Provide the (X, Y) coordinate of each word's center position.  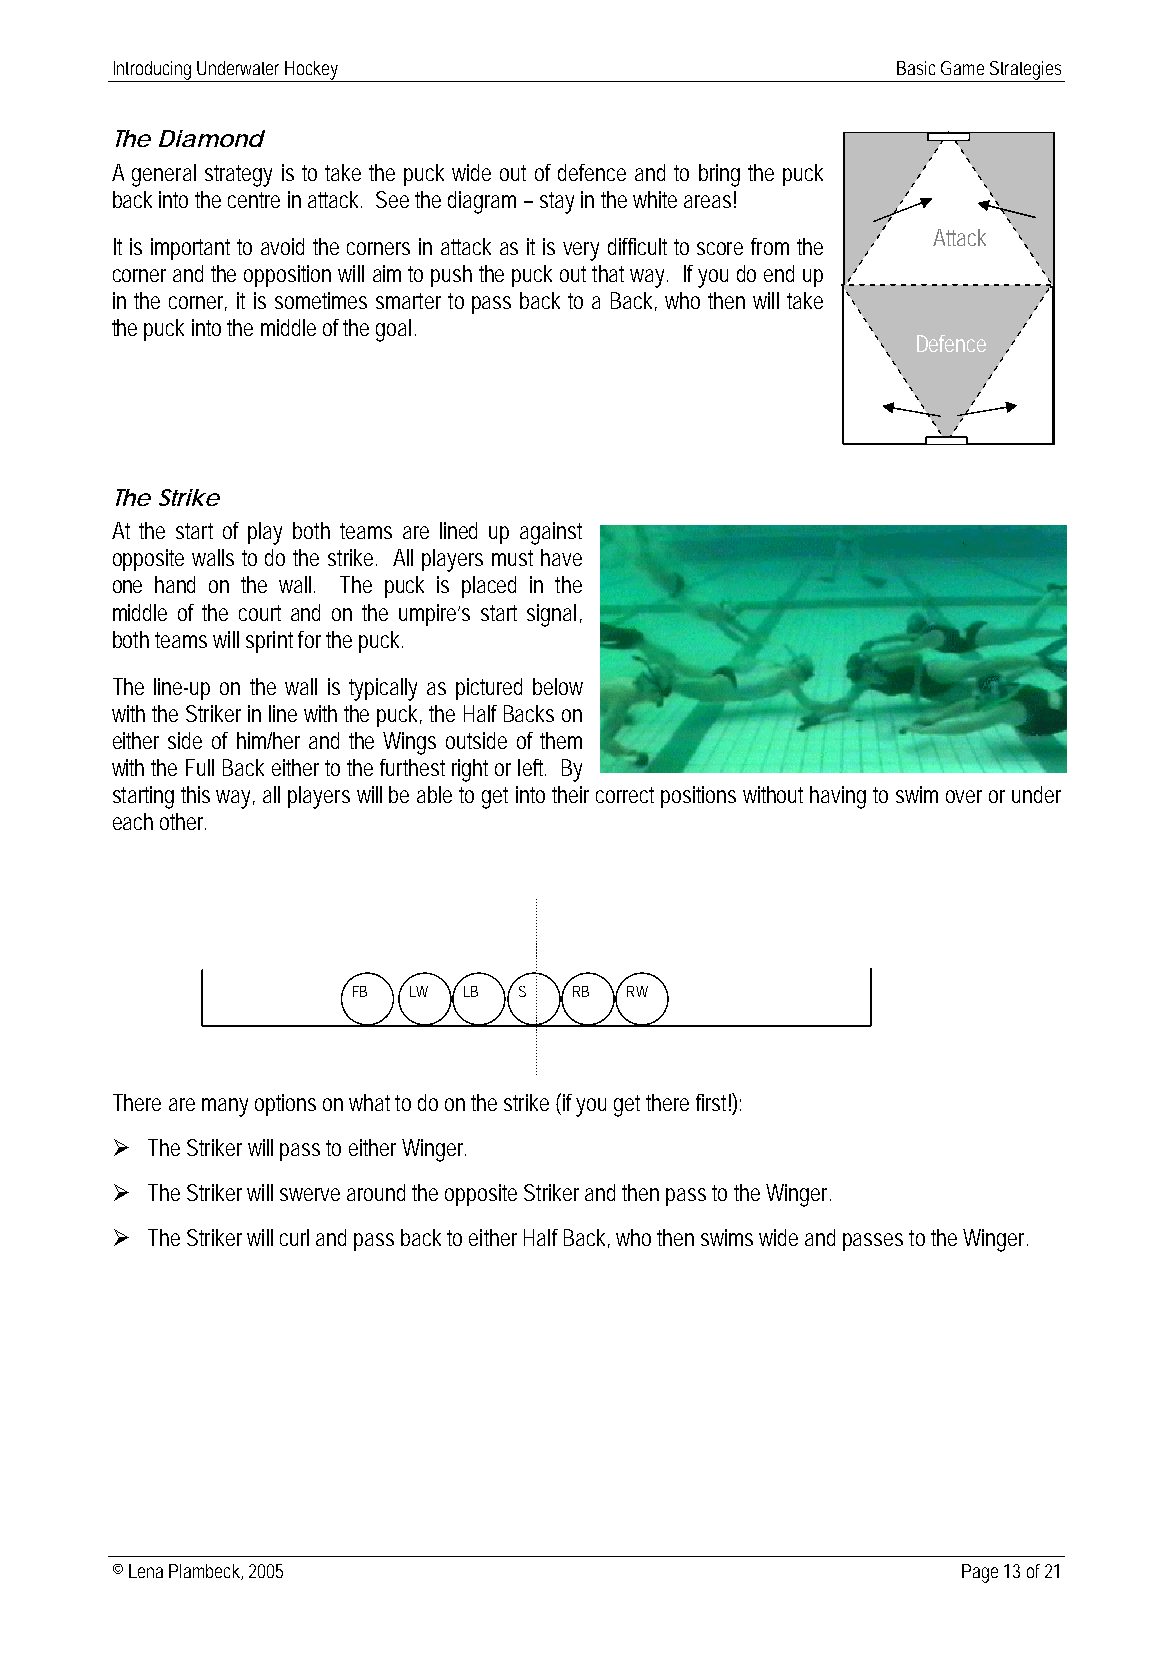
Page (980, 1573)
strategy (238, 176)
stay (557, 203)
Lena (146, 1571)
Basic (916, 68)
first (714, 1102)
